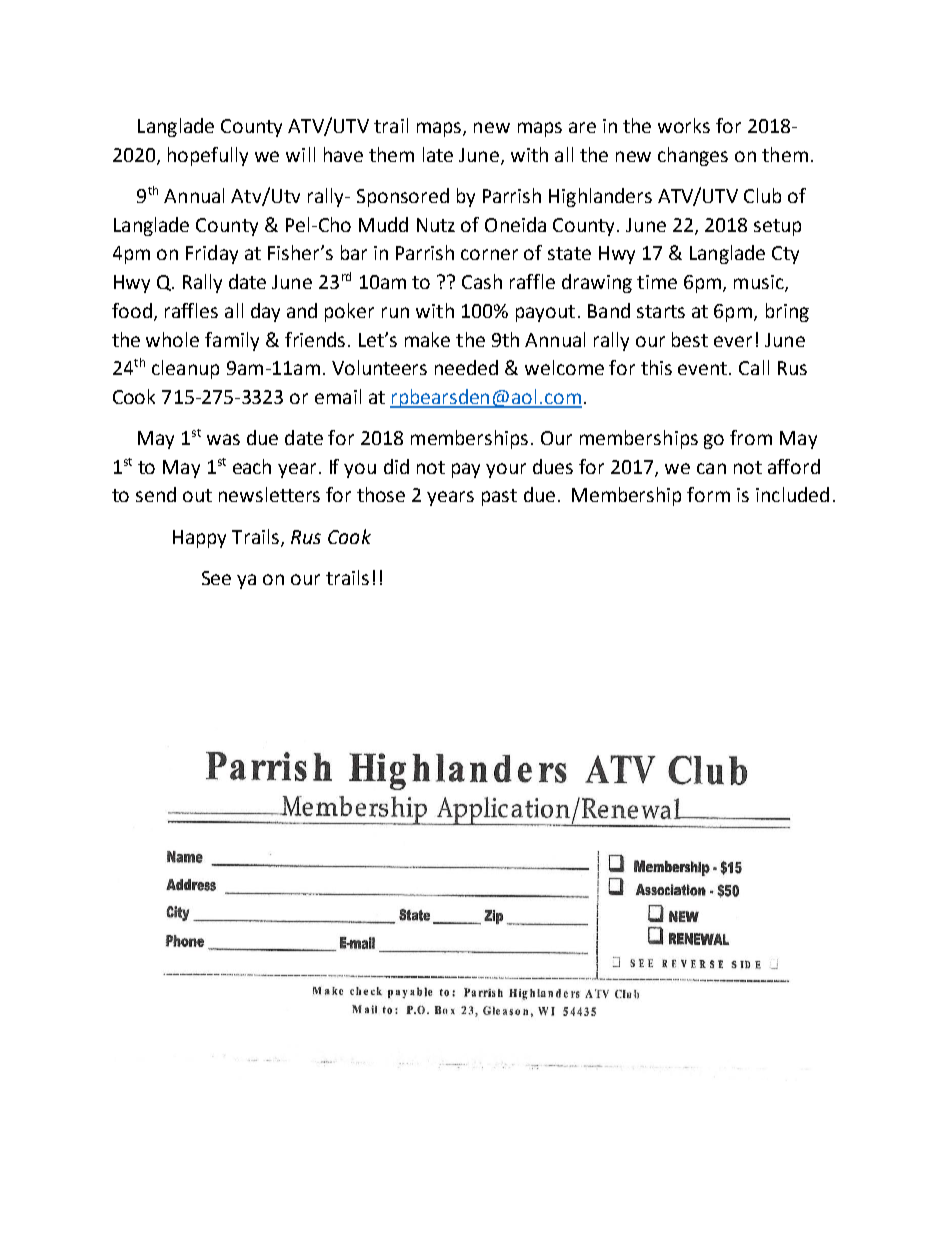 The image size is (952, 1233). What do you see at coordinates (252, 466) in the screenshot?
I see `each` at bounding box center [252, 466].
